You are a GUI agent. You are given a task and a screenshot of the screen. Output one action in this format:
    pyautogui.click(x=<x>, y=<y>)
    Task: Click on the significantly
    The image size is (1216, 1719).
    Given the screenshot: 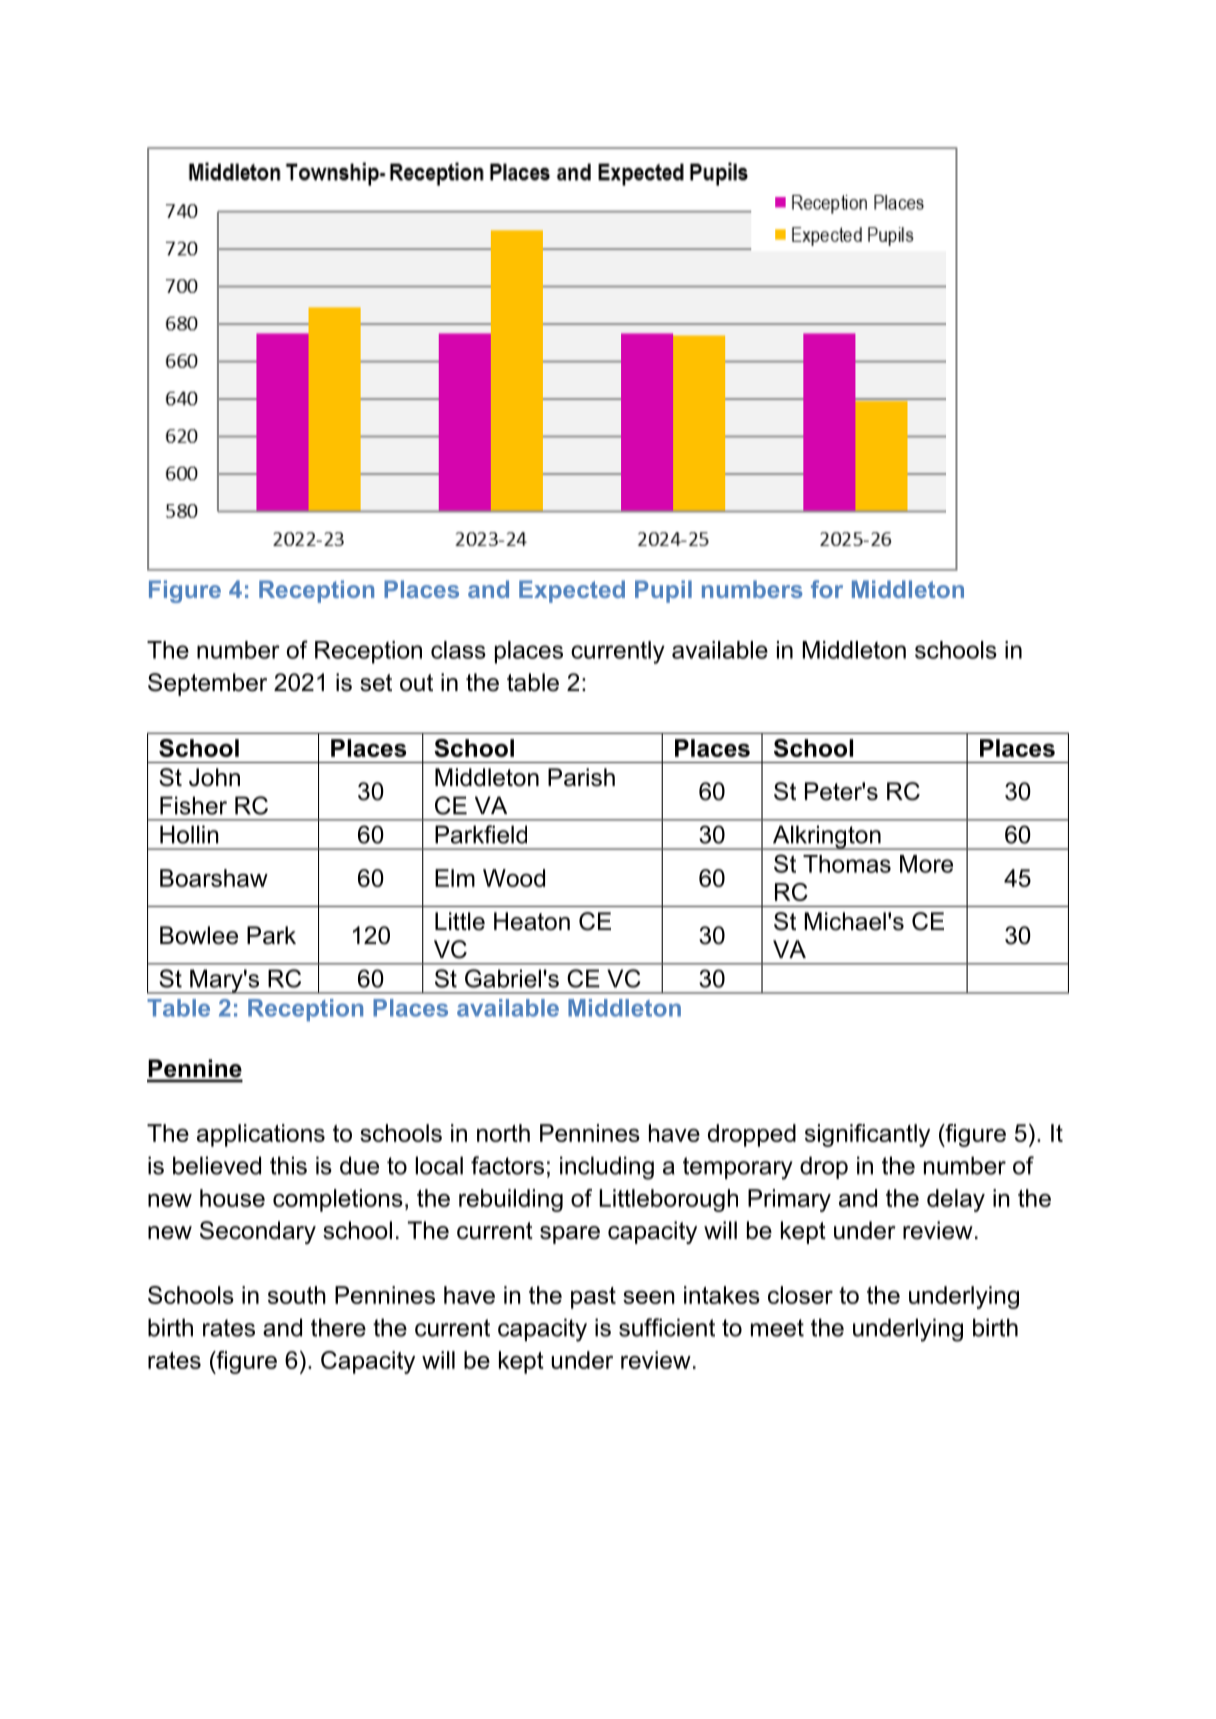 What is the action you would take?
    pyautogui.click(x=867, y=1135)
